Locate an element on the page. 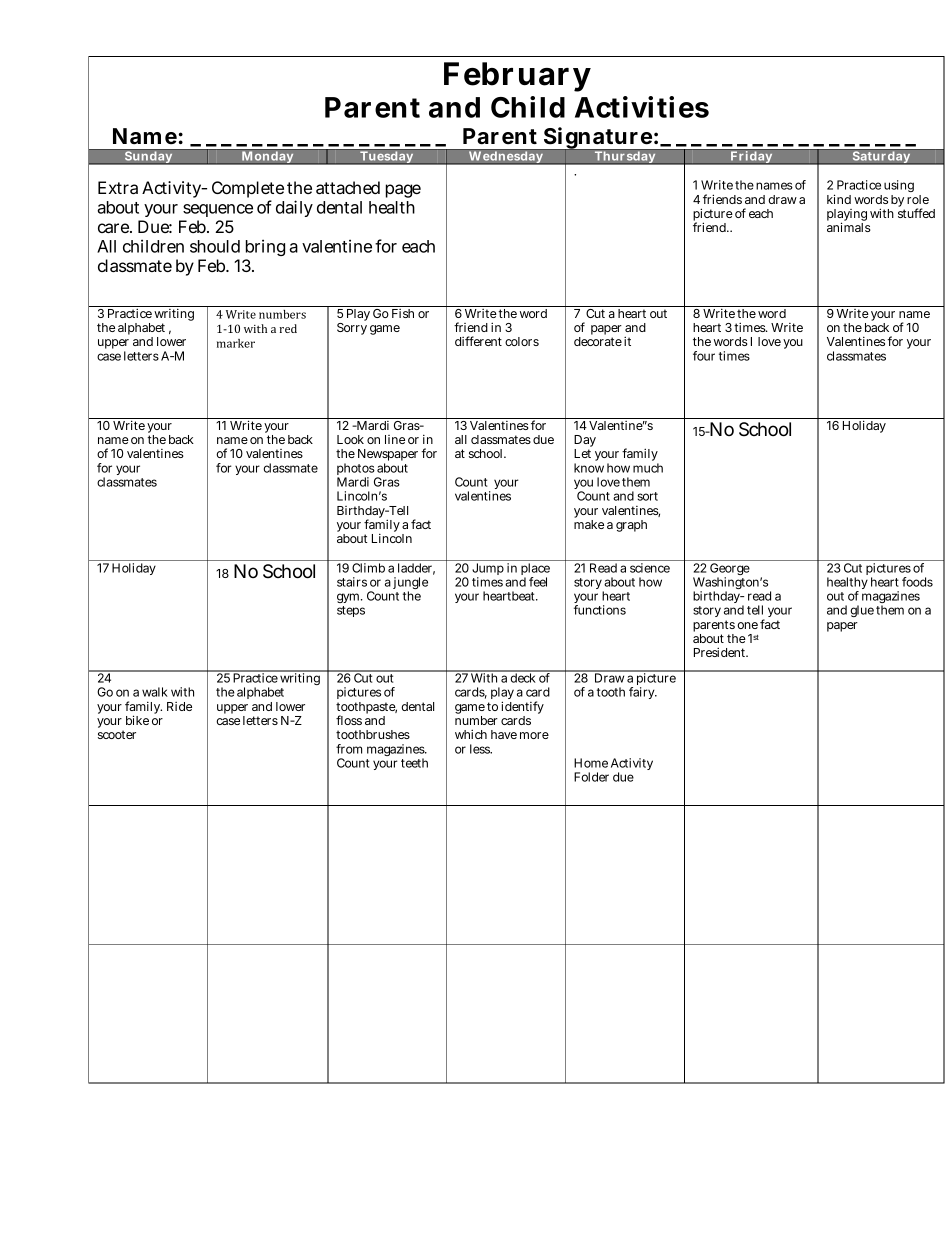 The image size is (952, 1233). feel is located at coordinates (538, 582).
